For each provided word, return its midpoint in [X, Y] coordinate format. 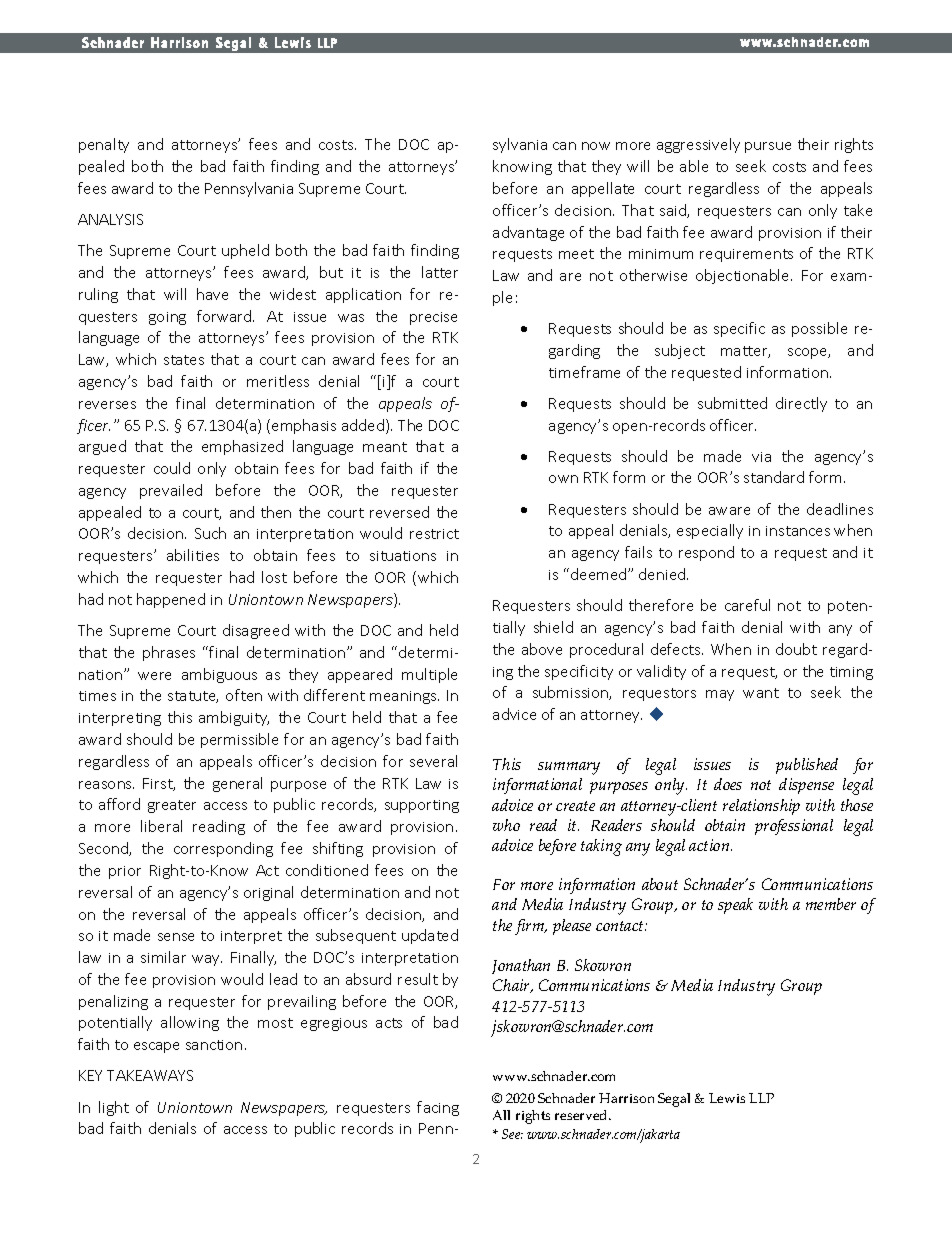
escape [156, 1047]
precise [433, 318]
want [761, 693]
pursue [768, 147]
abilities [193, 555]
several [433, 761]
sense [176, 937]
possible [819, 329]
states [184, 360]
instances [798, 531]
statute [193, 697]
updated [430, 936]
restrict [434, 534]
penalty [104, 145]
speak [735, 906]
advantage [528, 233]
